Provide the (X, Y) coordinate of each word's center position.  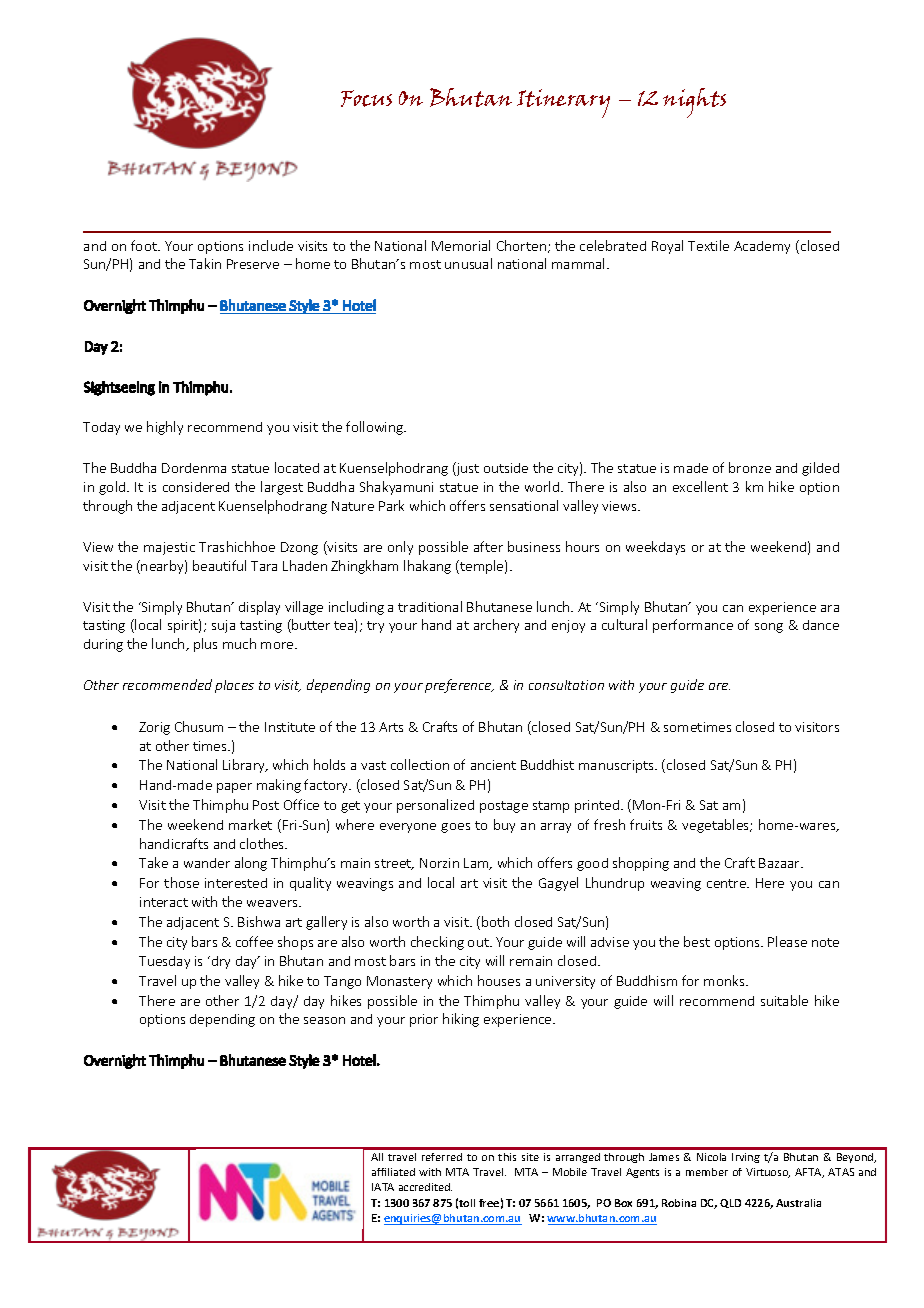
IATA (383, 1187)
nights (694, 103)
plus (205, 645)
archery (496, 626)
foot (145, 245)
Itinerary (563, 103)
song (769, 628)
